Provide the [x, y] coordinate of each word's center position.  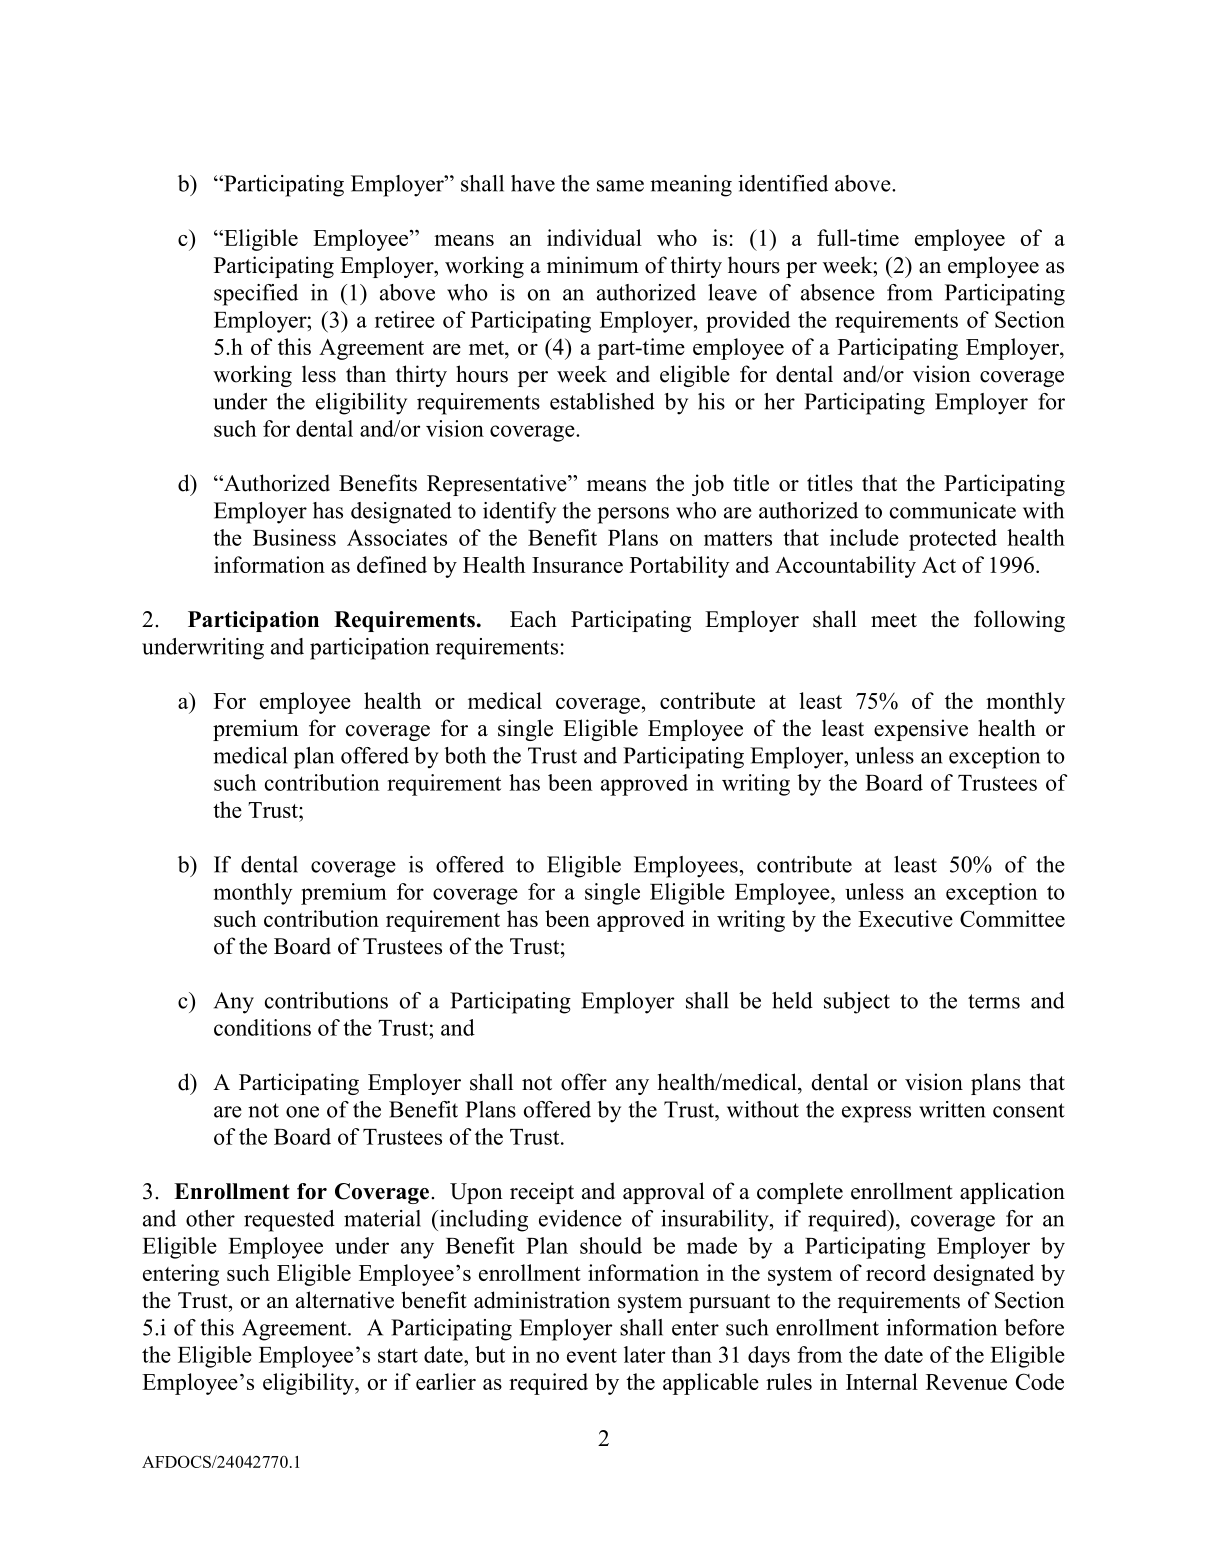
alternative [345, 1300]
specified [256, 295]
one [302, 1112]
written [952, 1109]
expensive [921, 730]
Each [533, 619]
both [465, 755]
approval [664, 1193]
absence [838, 292]
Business [294, 537]
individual [594, 237]
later [644, 1354]
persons [633, 515]
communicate [953, 510]
